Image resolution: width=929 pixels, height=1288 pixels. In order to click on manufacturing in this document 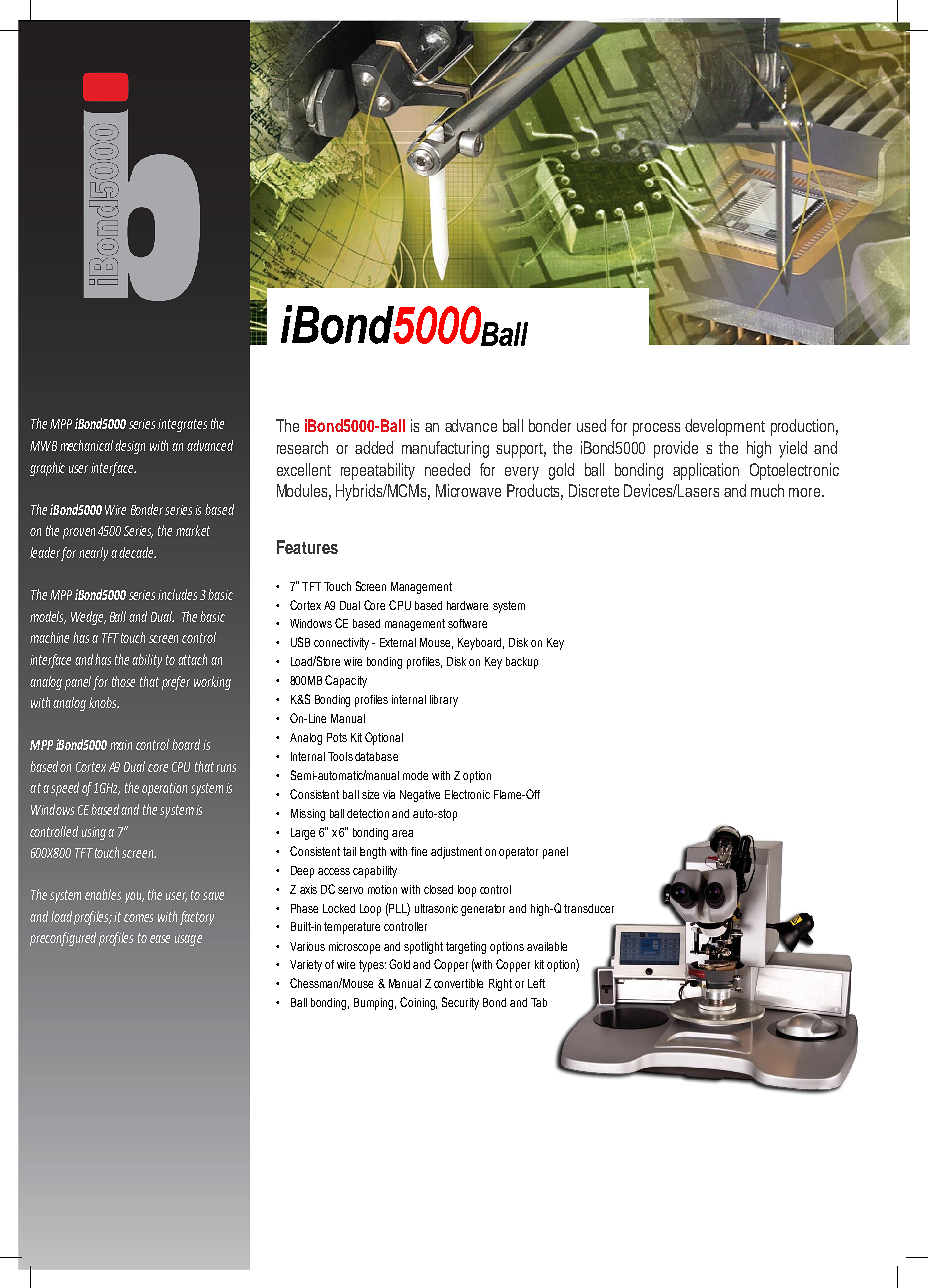, I will do `click(445, 449)`.
